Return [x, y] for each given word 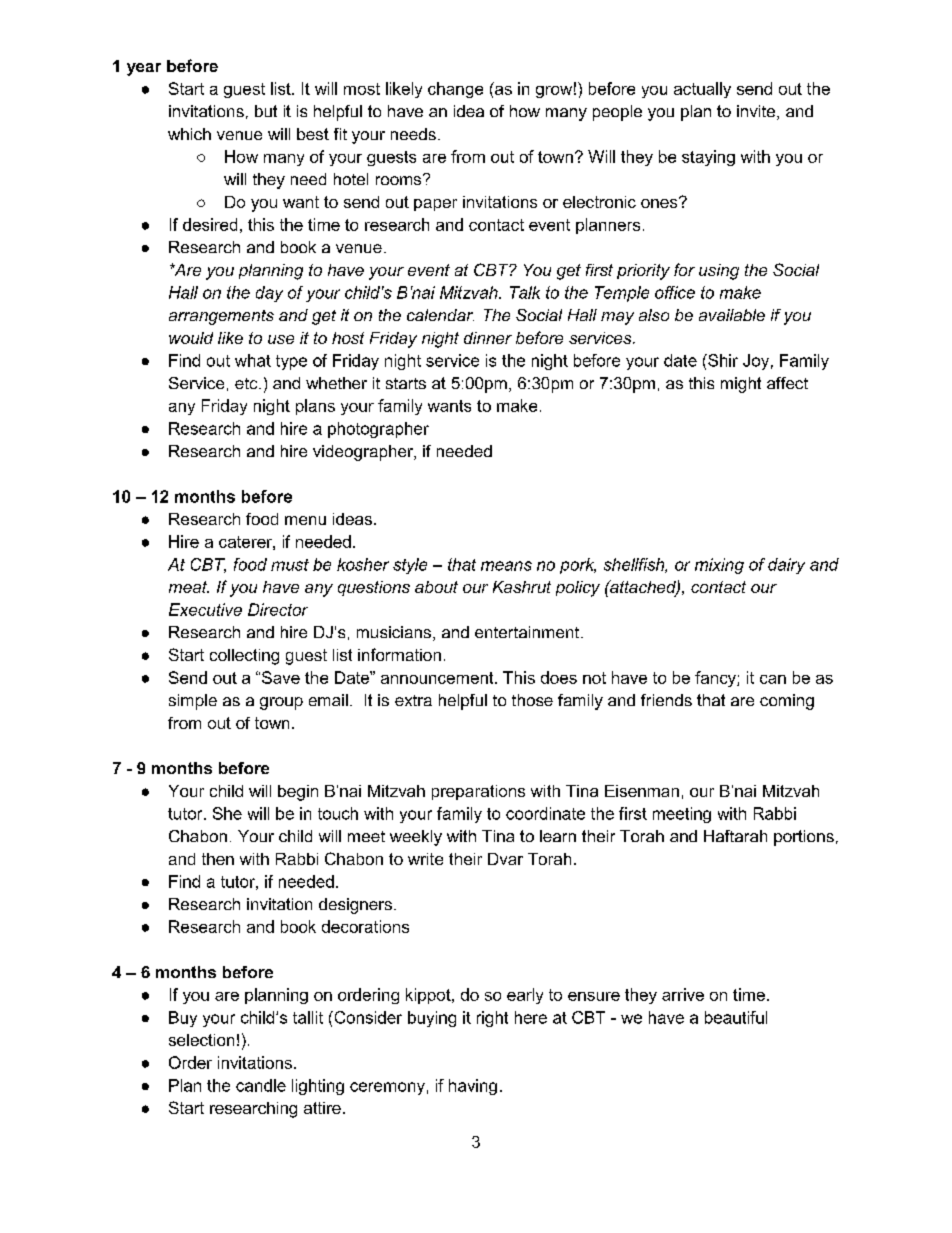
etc [247, 383]
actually [702, 90]
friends [666, 700]
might [741, 385]
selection [201, 1040]
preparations [478, 792]
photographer [378, 430]
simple [193, 702]
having [473, 1087]
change [455, 90]
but [266, 111]
